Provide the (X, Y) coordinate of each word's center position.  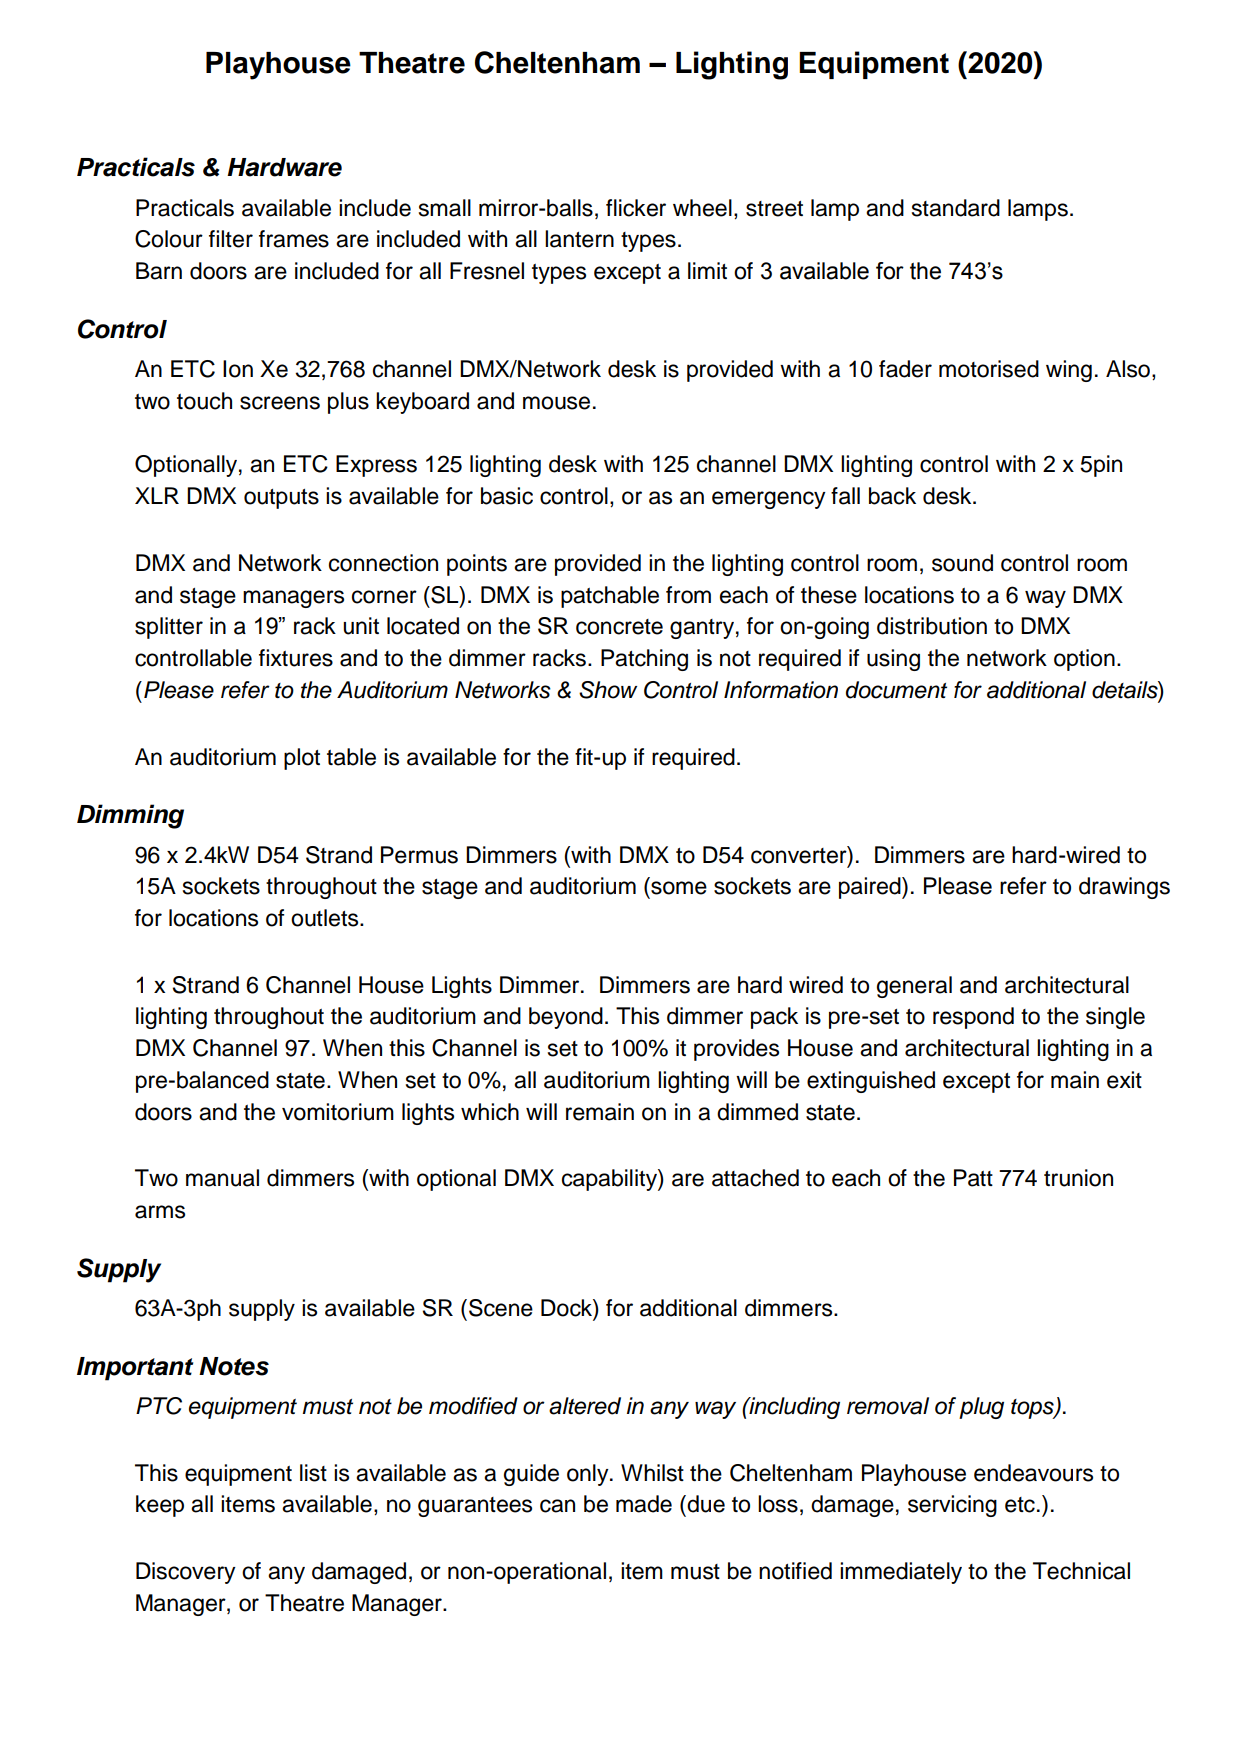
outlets (326, 918)
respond (973, 1018)
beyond (566, 1018)
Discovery (186, 1573)
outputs (281, 499)
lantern (579, 239)
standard (956, 208)
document (896, 690)
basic (507, 496)
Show (608, 690)
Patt (973, 1178)
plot (302, 759)
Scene (501, 1308)
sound (962, 563)
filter (231, 239)
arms (160, 1212)
